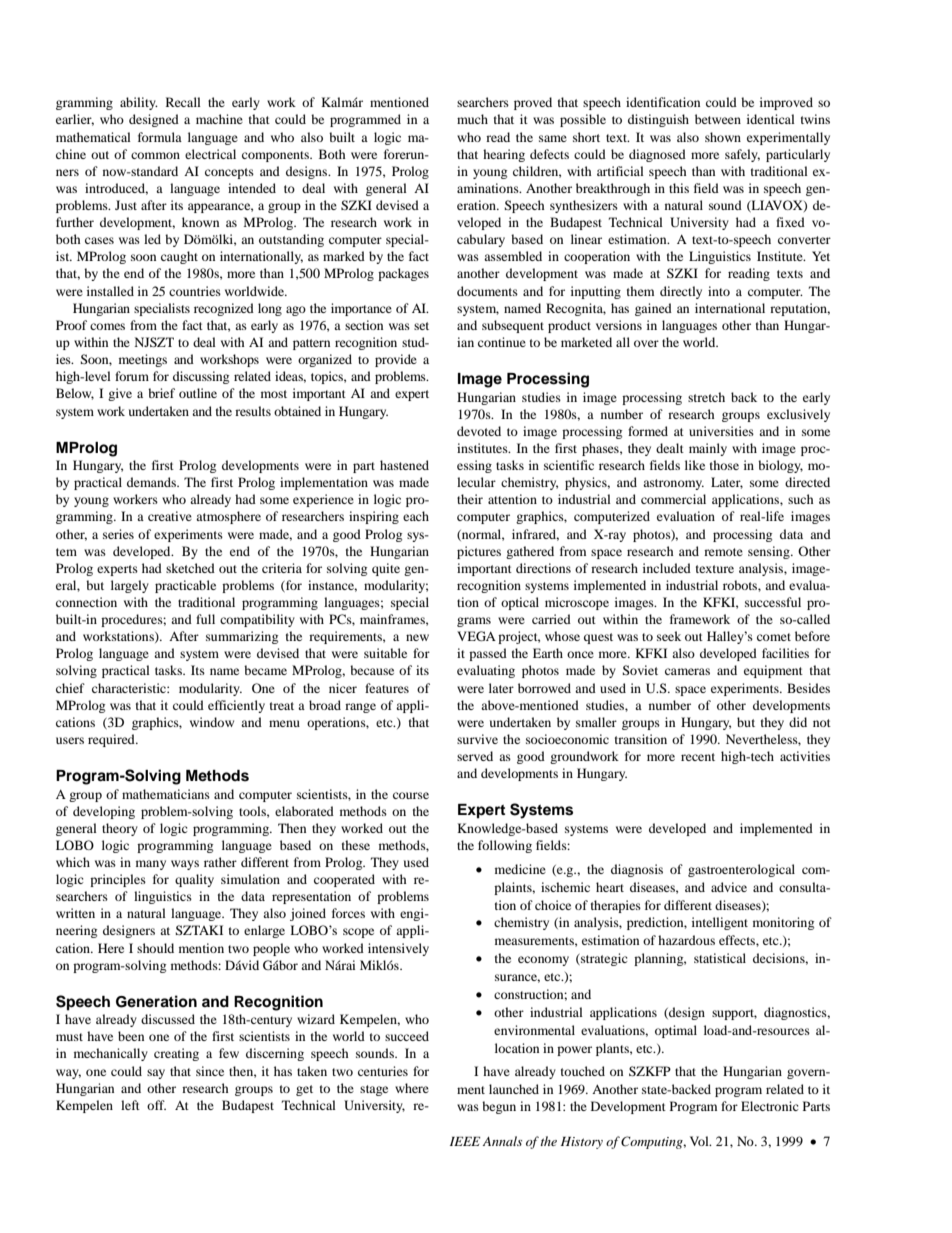  I want to click on IEEE, so click(465, 1141).
